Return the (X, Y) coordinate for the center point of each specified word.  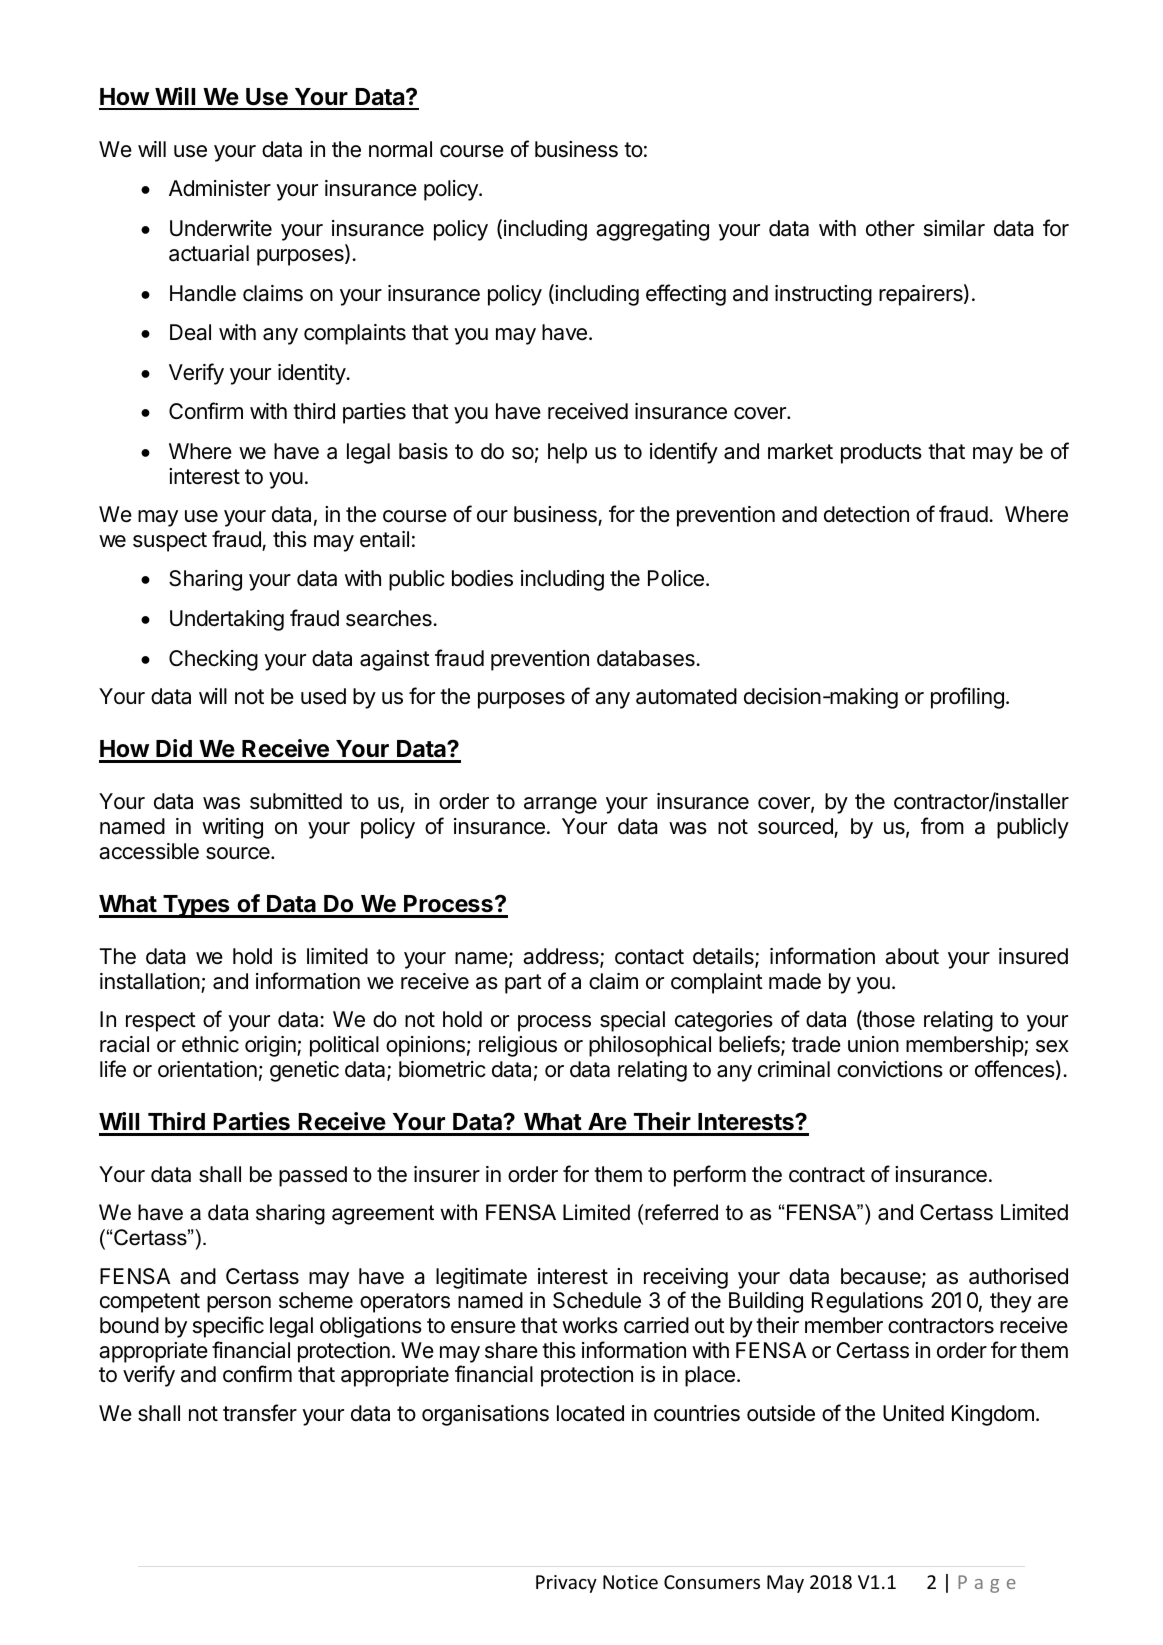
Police (676, 578)
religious (518, 1046)
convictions (890, 1069)
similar (954, 228)
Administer (220, 188)
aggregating (652, 230)
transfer (260, 1413)
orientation (207, 1069)
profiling (967, 698)
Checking (213, 660)
